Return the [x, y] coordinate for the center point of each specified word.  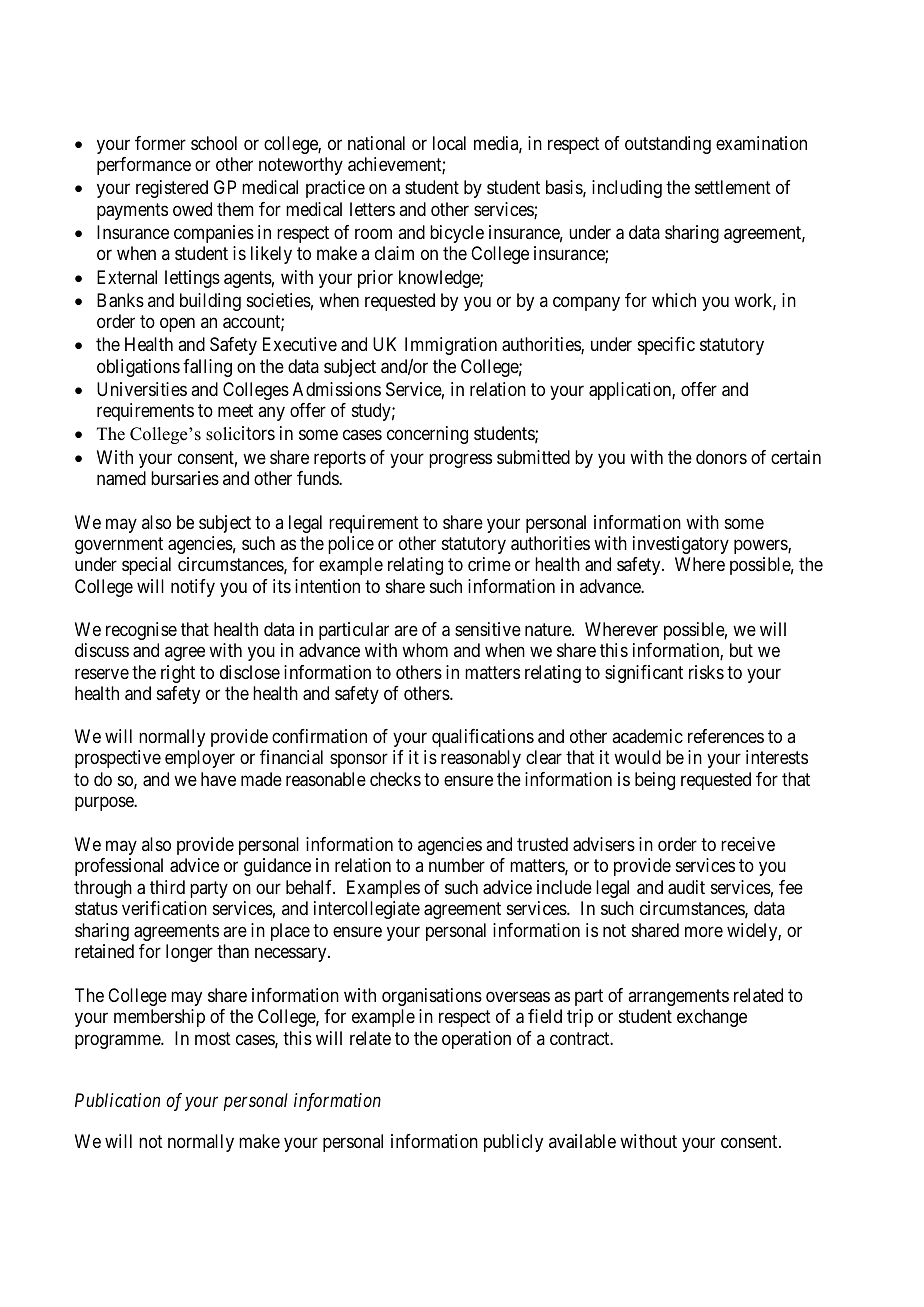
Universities [142, 389]
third [167, 887]
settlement [733, 187]
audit [686, 887]
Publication [117, 1100]
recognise [141, 631]
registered [172, 189]
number [457, 865]
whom [425, 650]
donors [721, 457]
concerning [427, 435]
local [449, 143]
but [741, 650]
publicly [513, 1143]
